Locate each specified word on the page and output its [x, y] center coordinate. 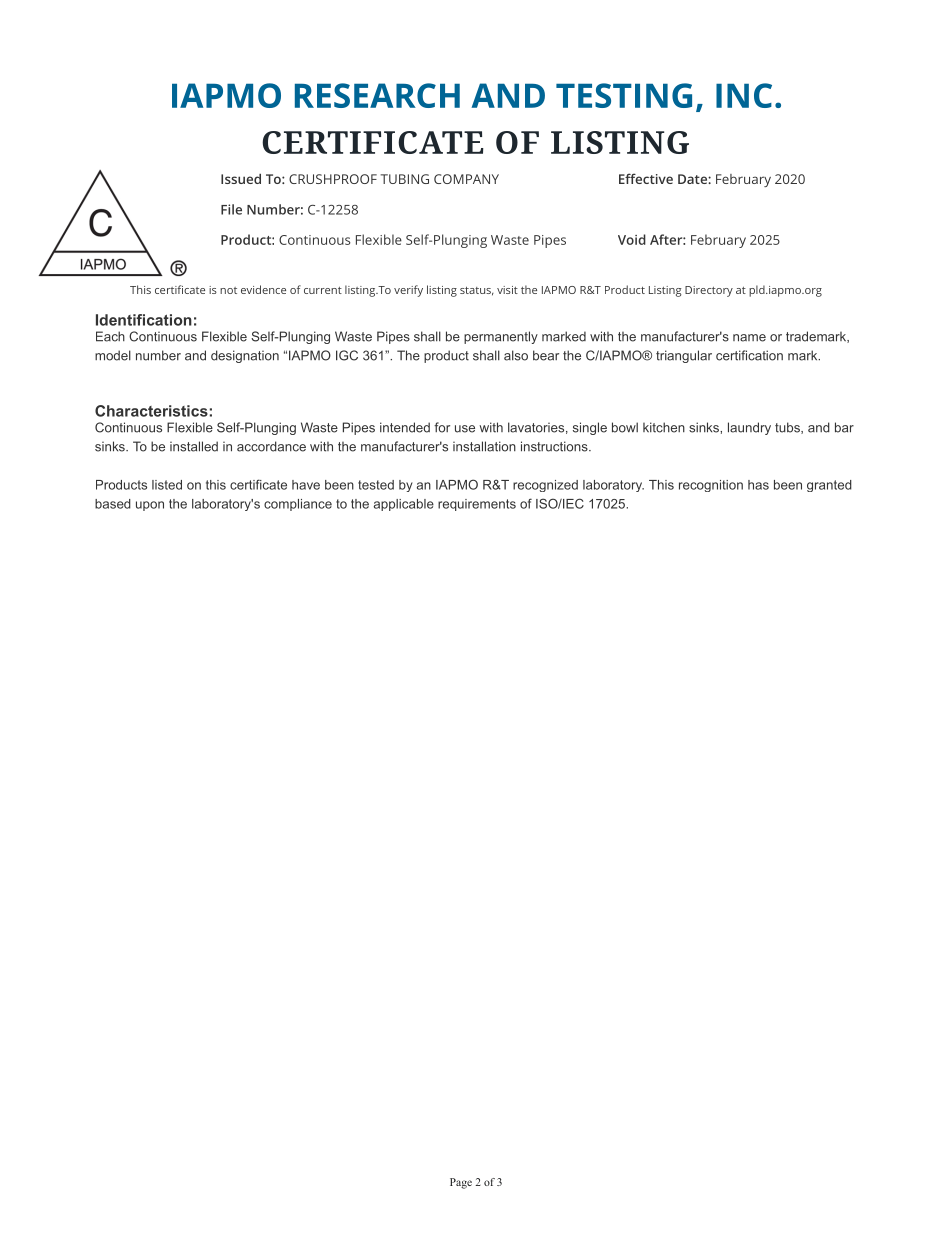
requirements [477, 505]
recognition [711, 486]
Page [461, 1183]
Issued [241, 179]
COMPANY [466, 179]
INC [744, 95]
